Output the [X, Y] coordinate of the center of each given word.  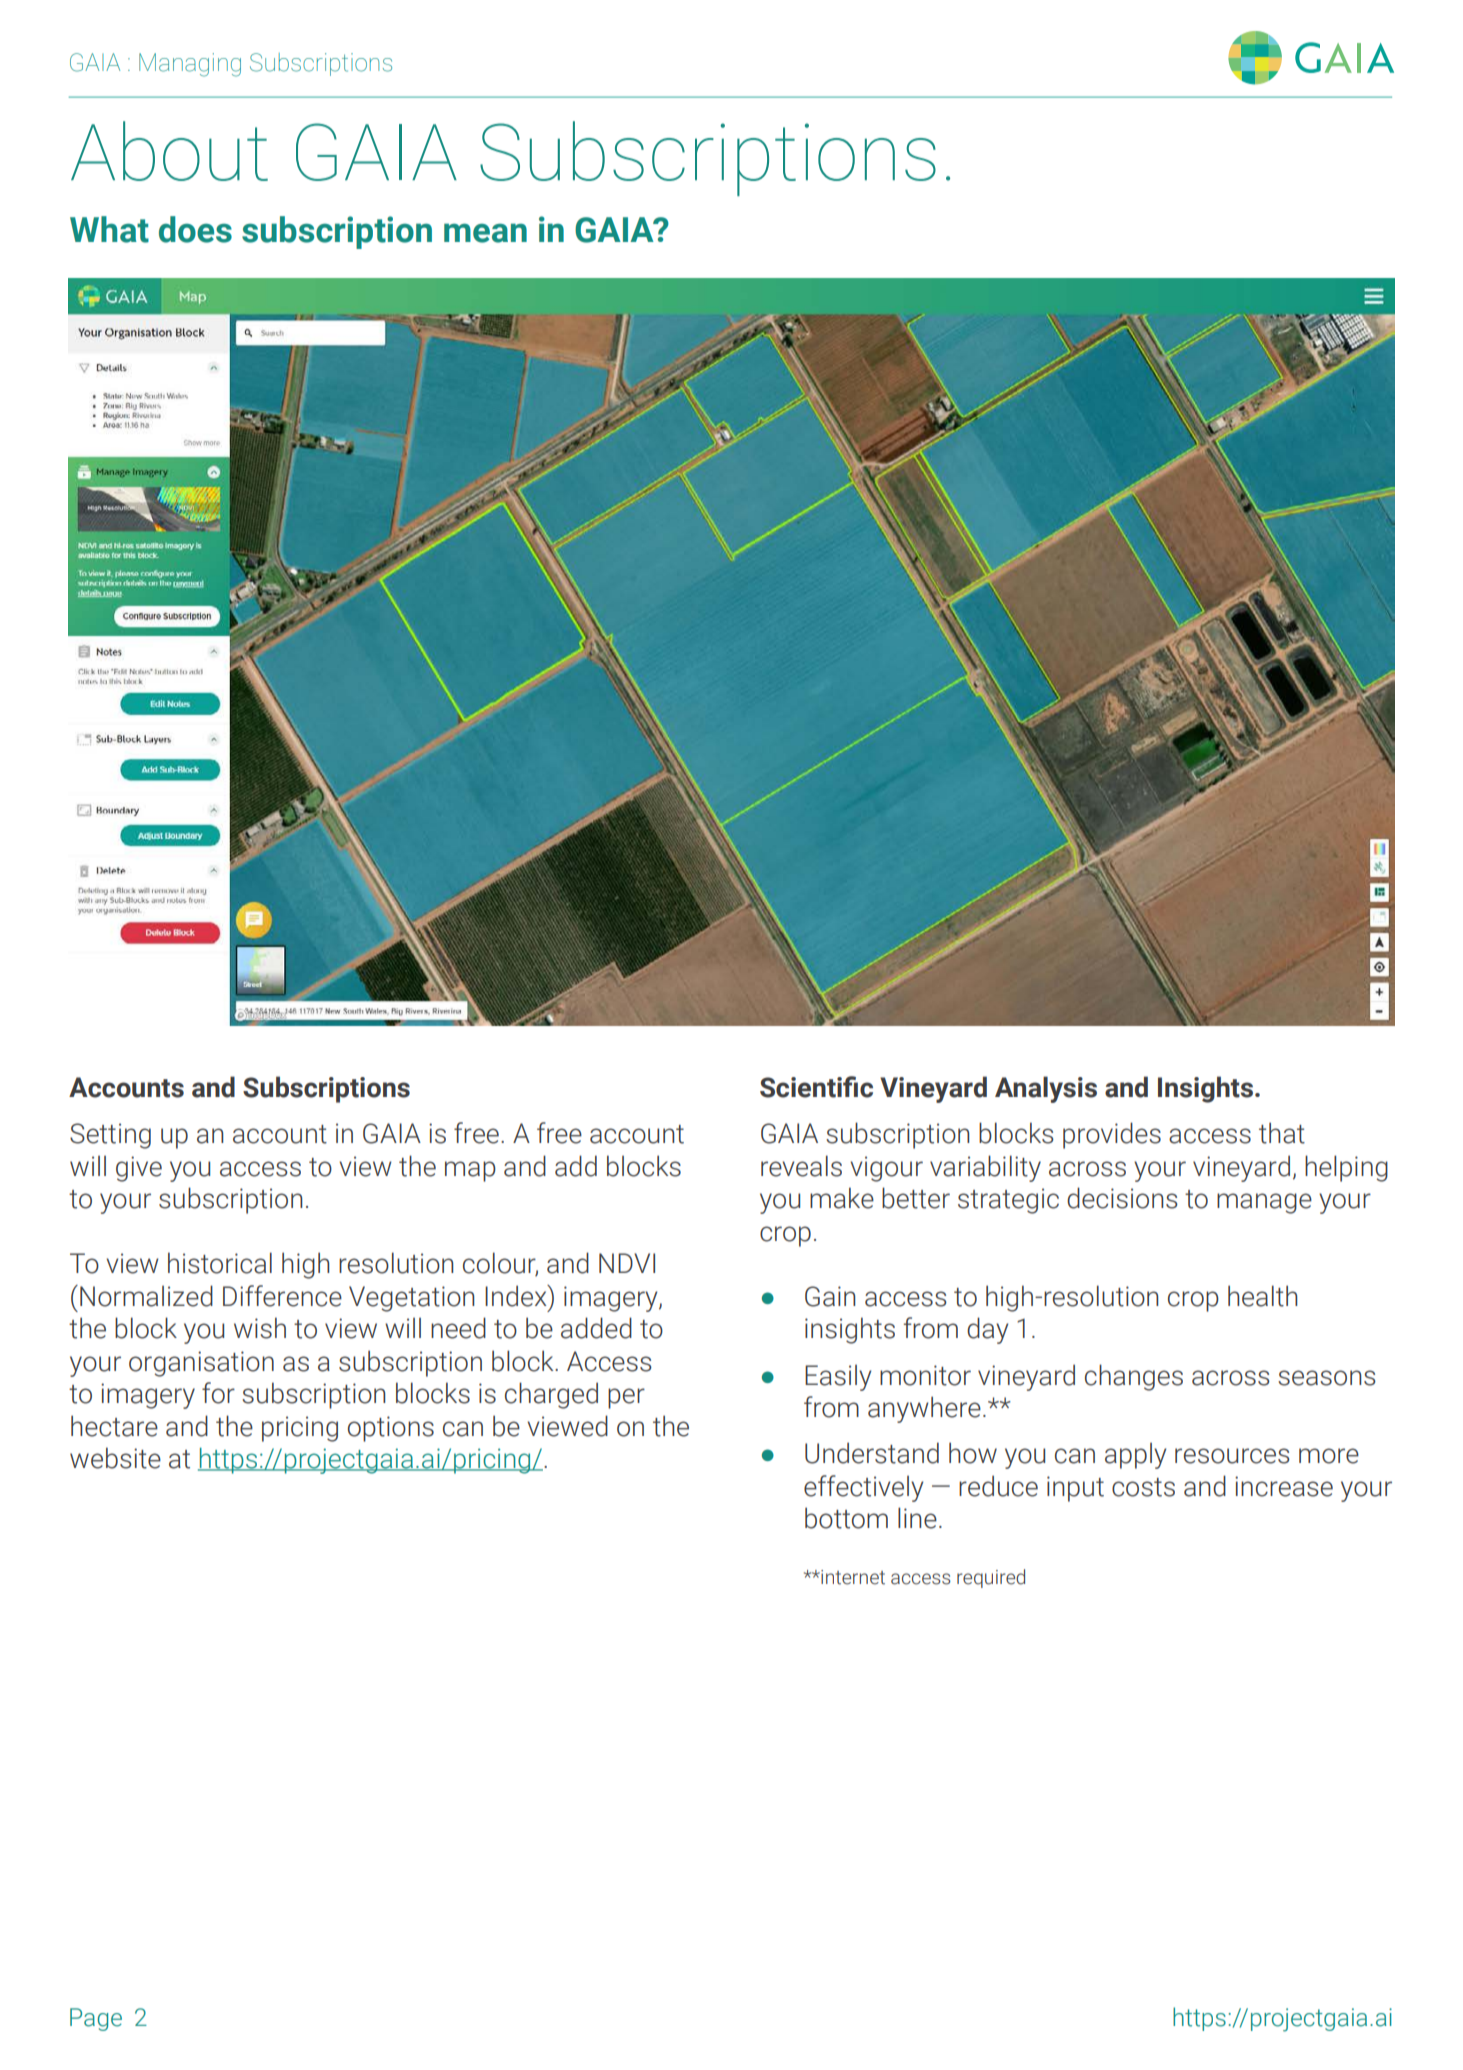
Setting [110, 1136]
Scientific [816, 1087]
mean [485, 233]
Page [96, 2019]
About [169, 151]
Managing [190, 65]
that [1282, 1133]
